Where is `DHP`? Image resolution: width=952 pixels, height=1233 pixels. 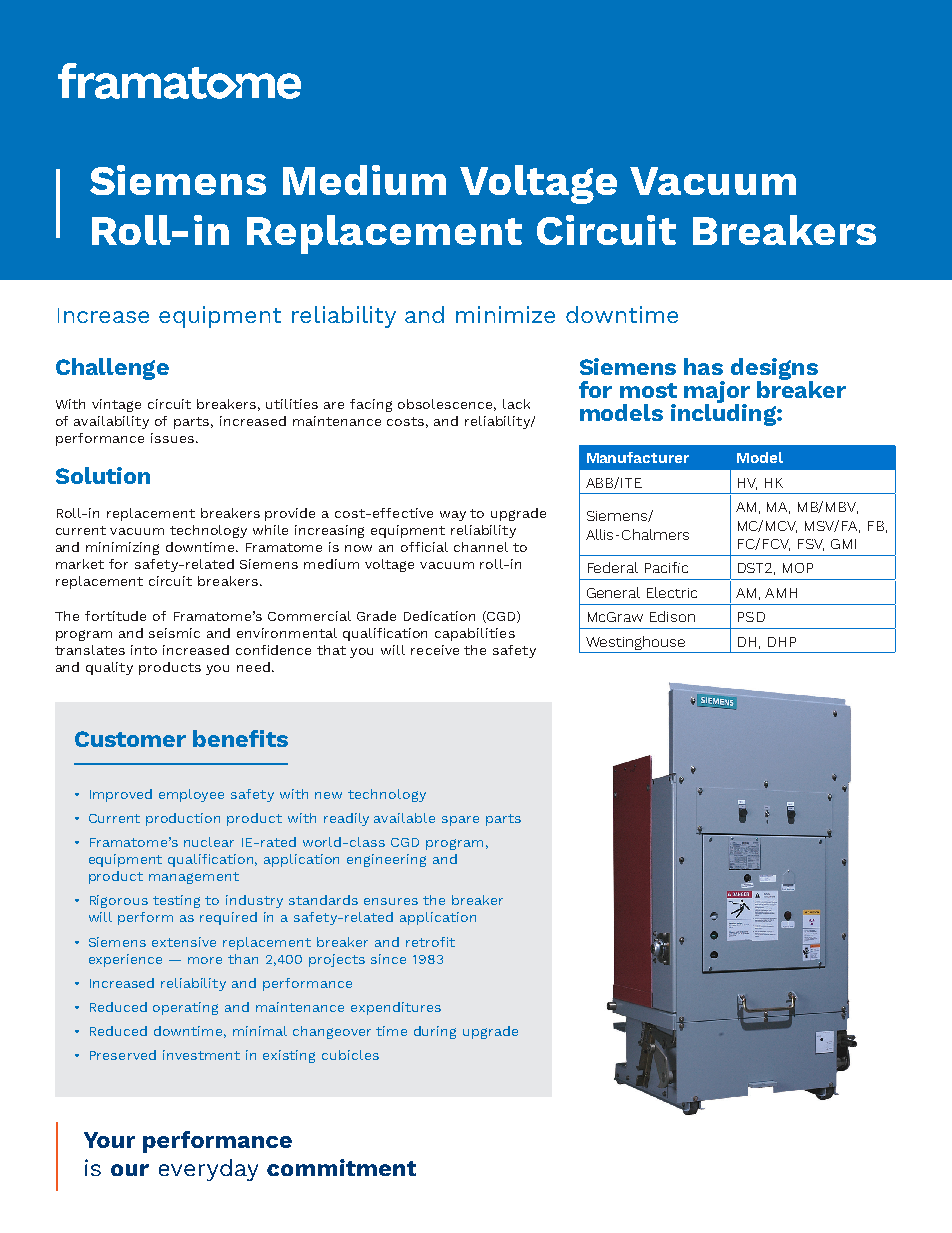 DHP is located at coordinates (782, 642).
